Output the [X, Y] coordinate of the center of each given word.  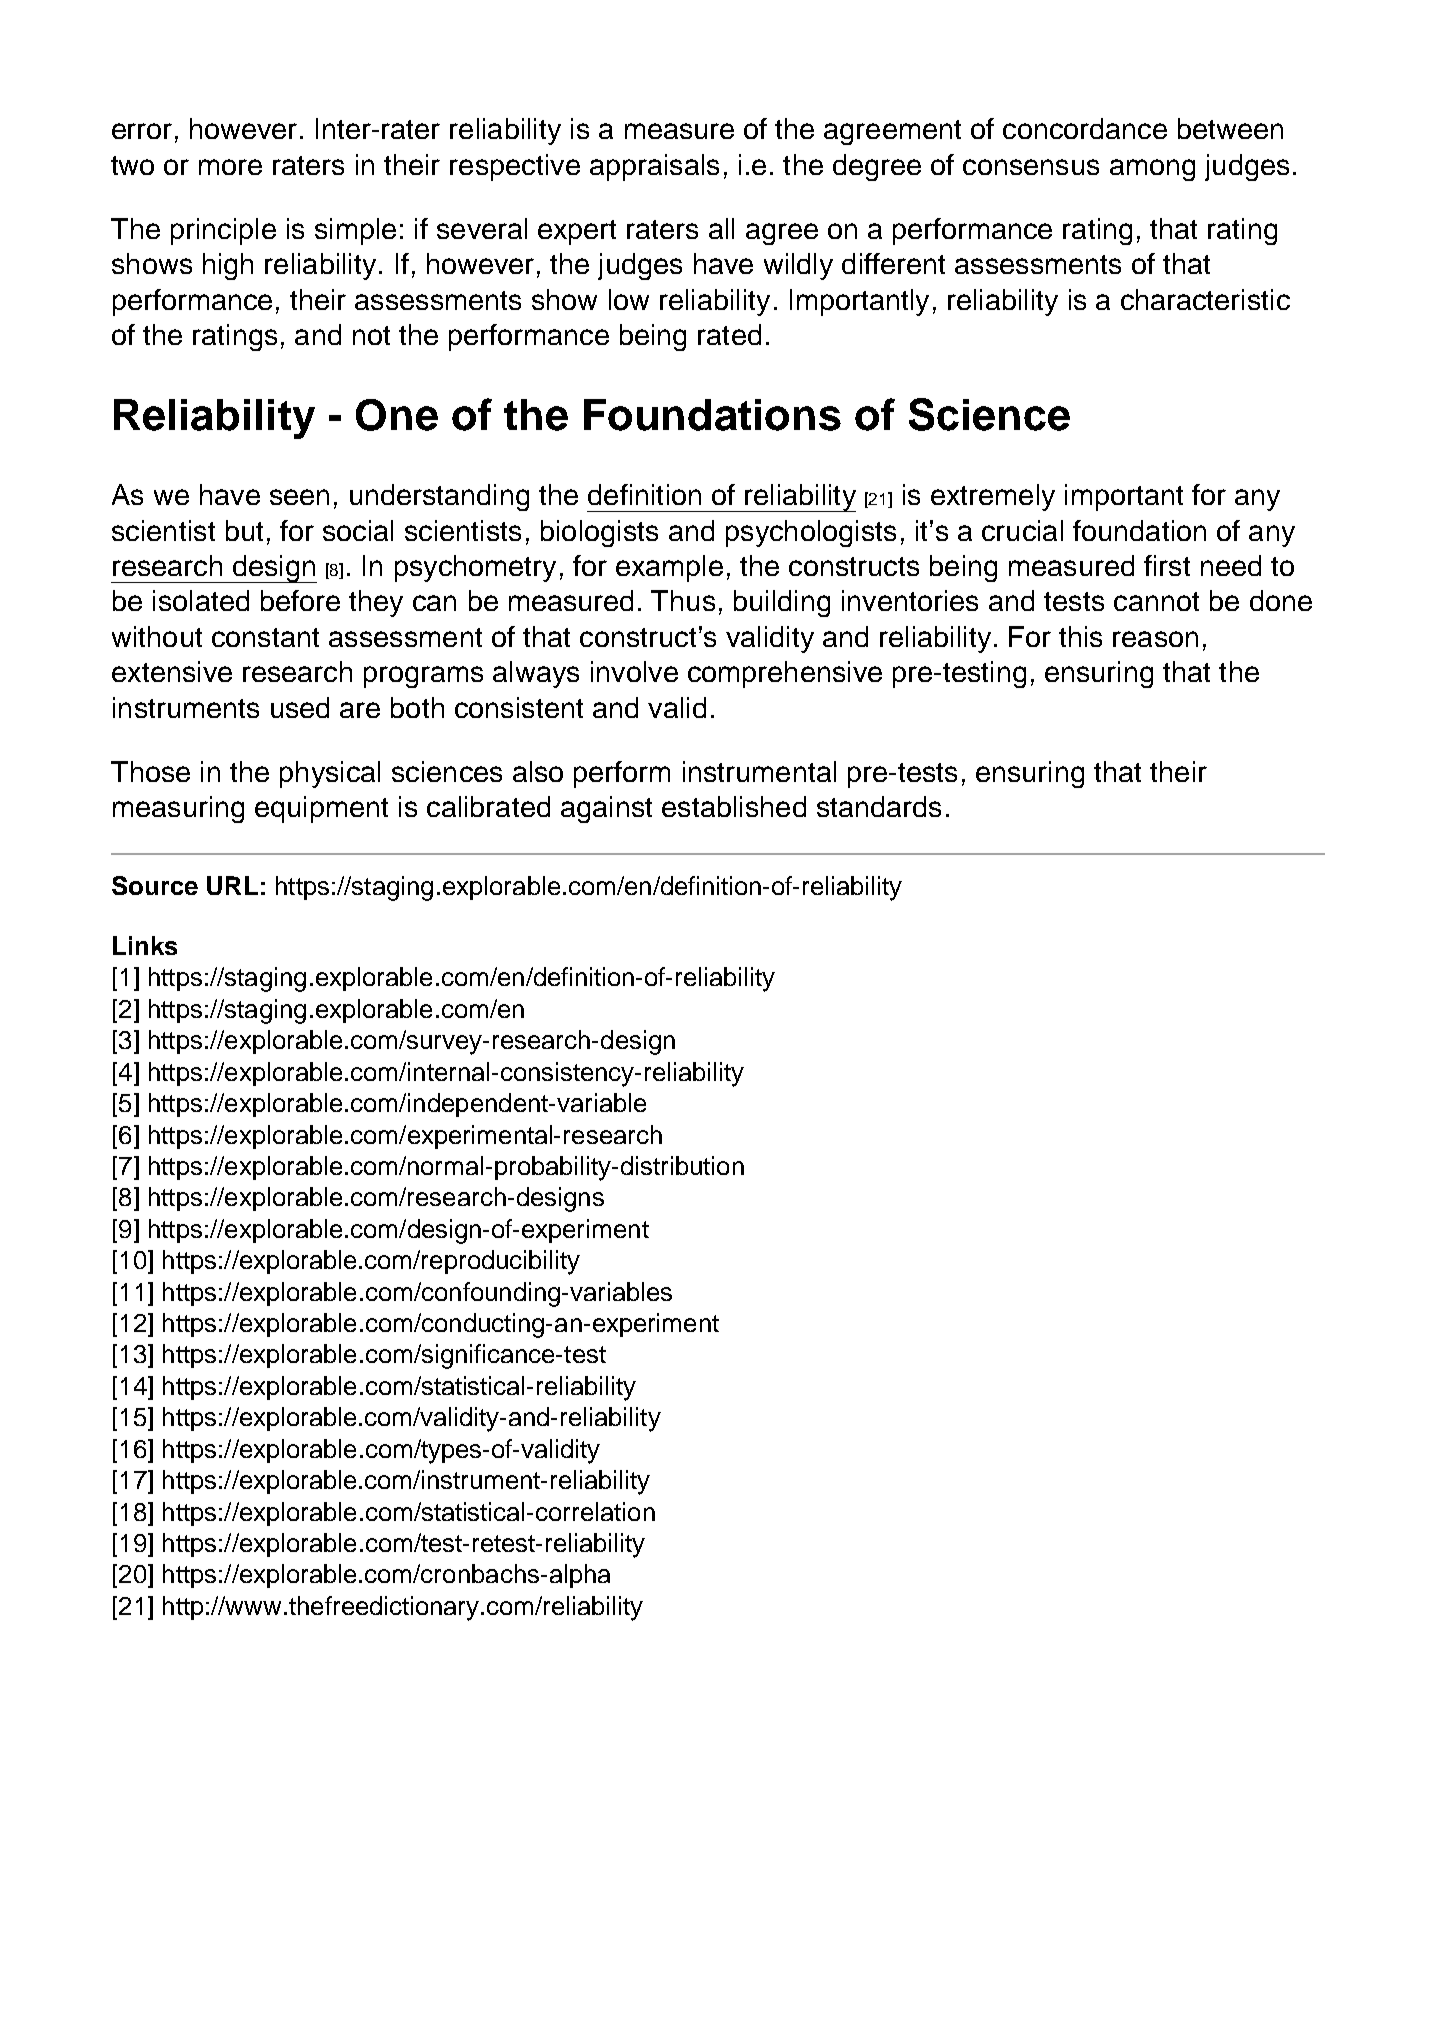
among [1152, 170]
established [734, 806]
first [1167, 565]
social [358, 530]
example [669, 568]
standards [879, 806]
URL [232, 885]
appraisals [654, 167]
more [230, 167]
